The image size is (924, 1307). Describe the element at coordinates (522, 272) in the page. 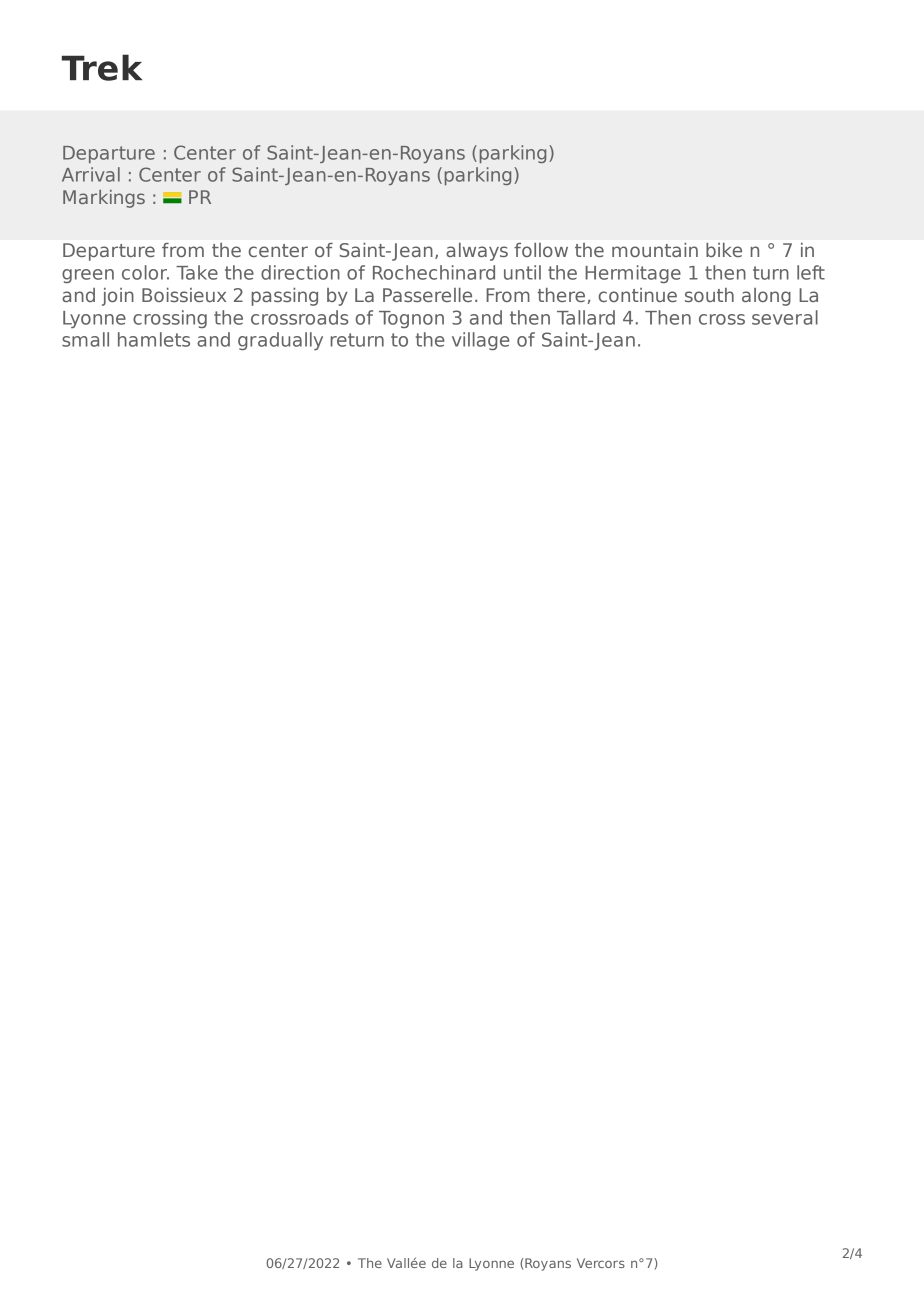

I see `until` at that location.
